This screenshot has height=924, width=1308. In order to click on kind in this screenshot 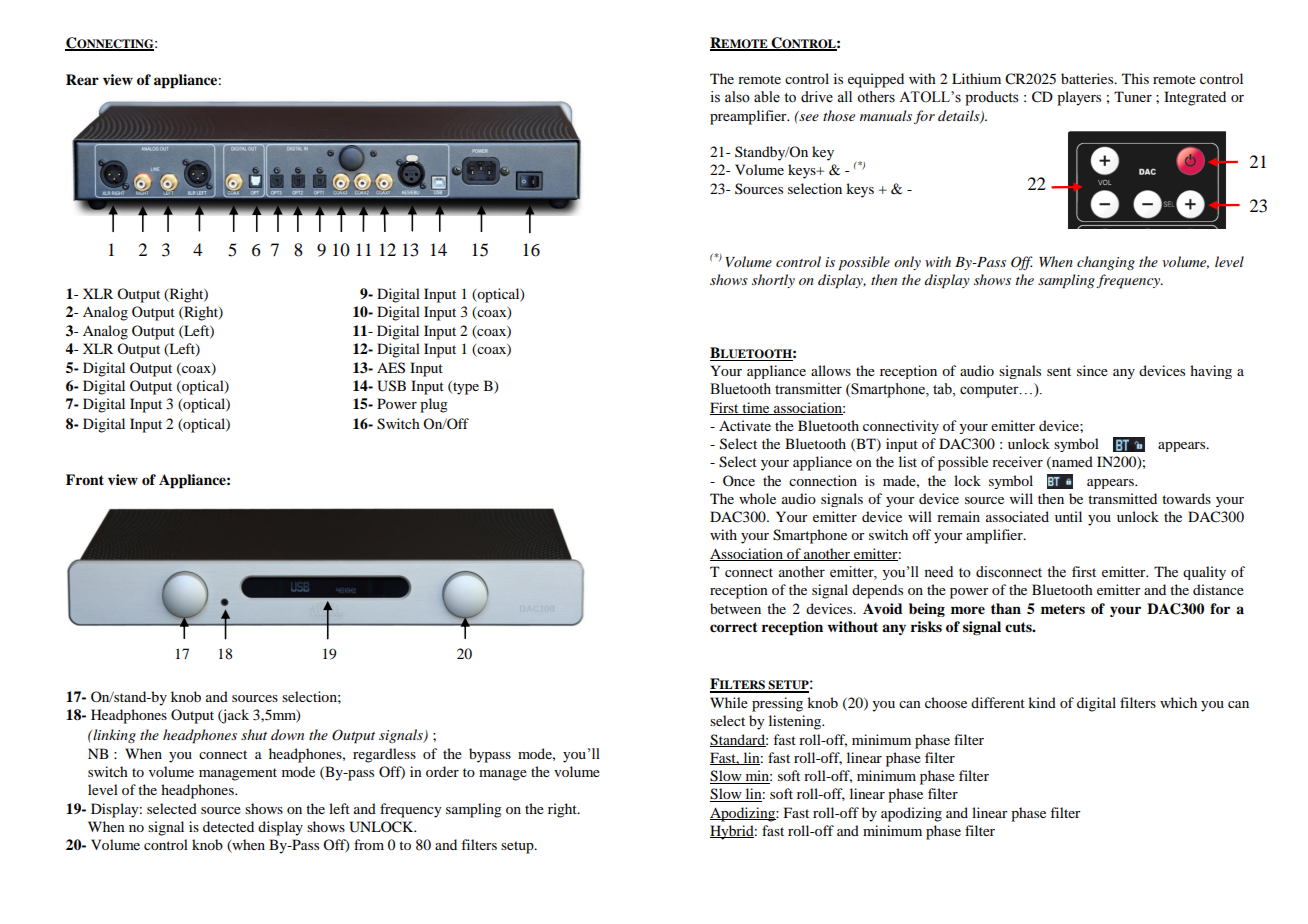, I will do `click(1042, 702)`.
